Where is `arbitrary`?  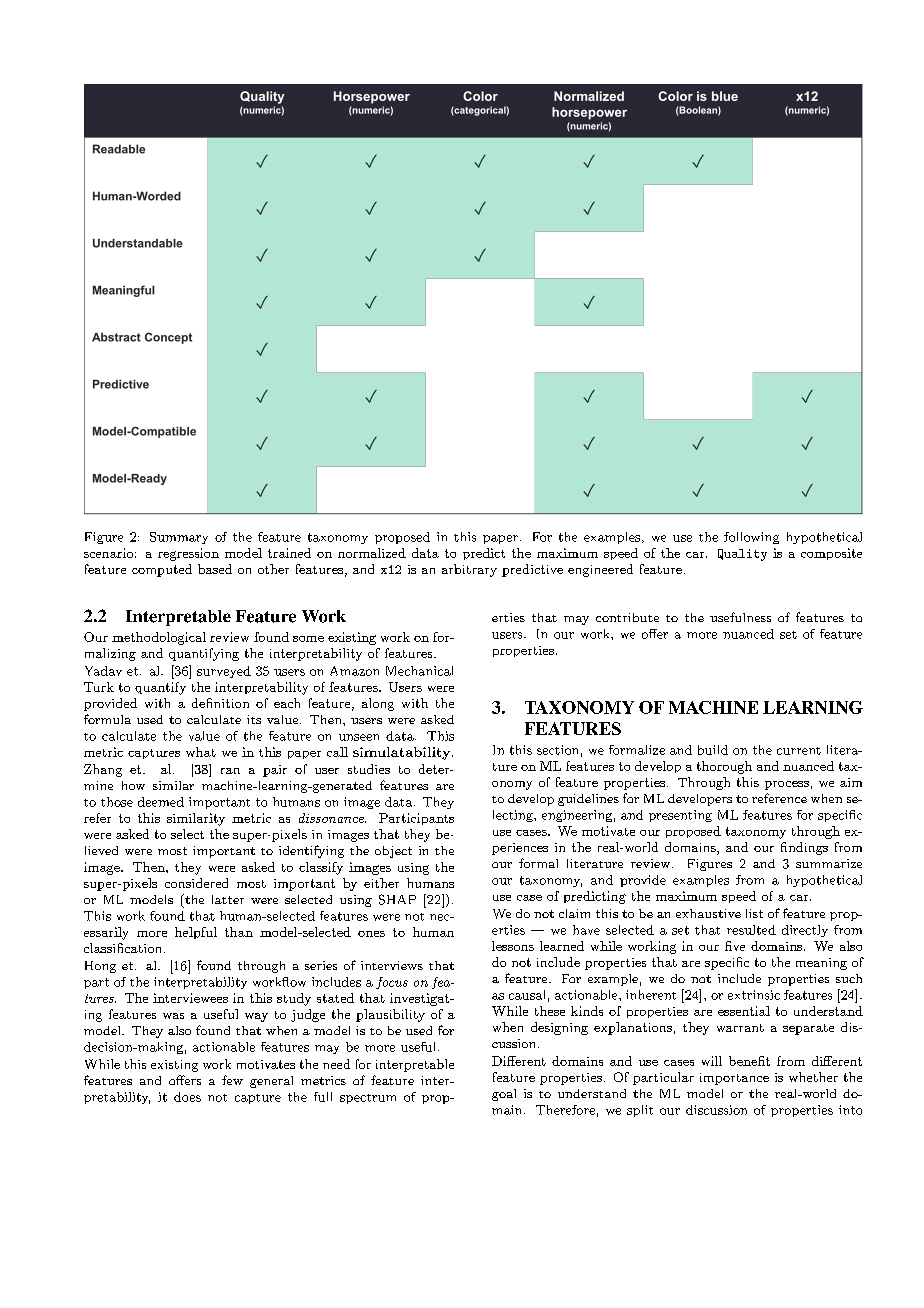 arbitrary is located at coordinates (469, 570).
